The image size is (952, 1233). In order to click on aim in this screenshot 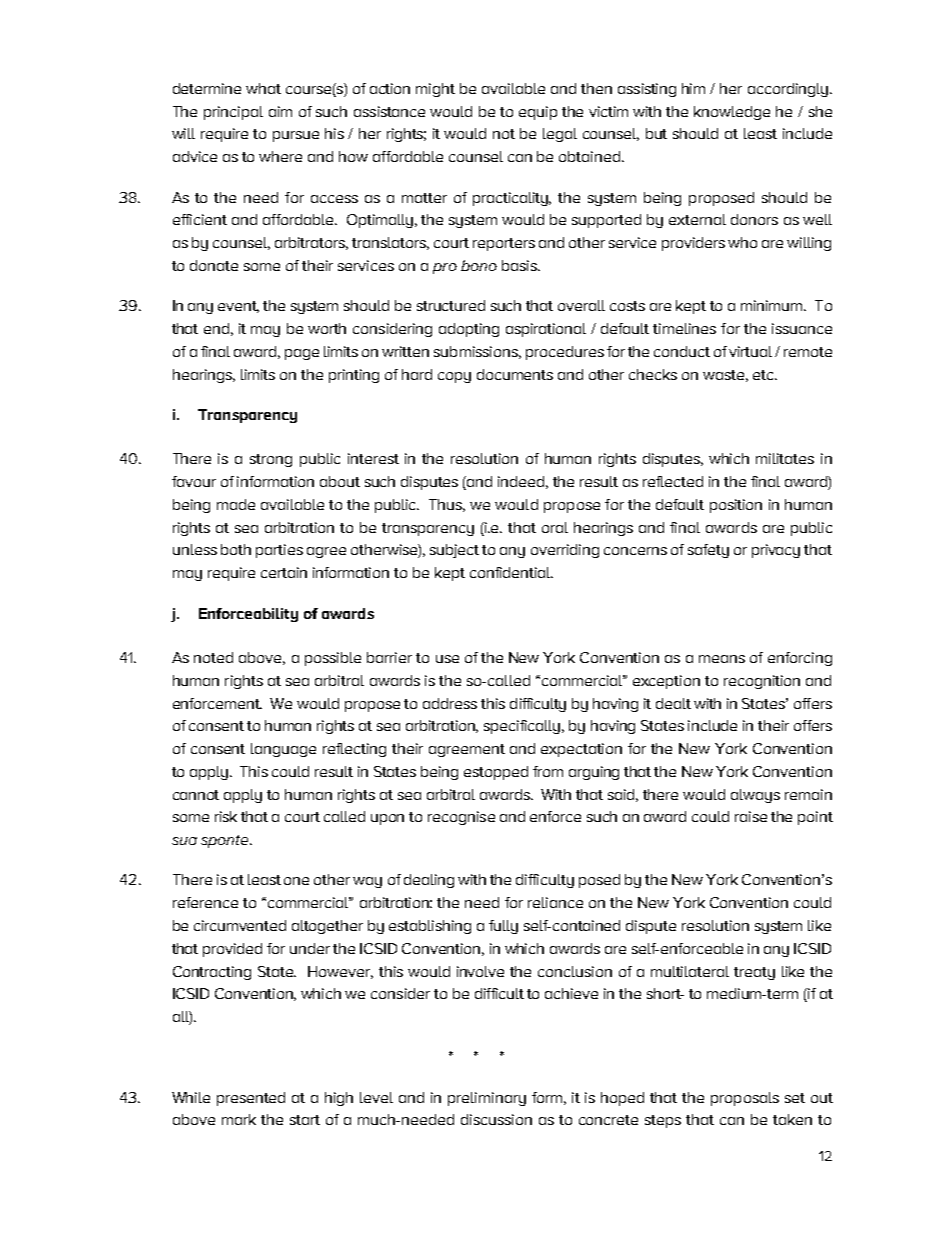, I will do `click(280, 111)`.
